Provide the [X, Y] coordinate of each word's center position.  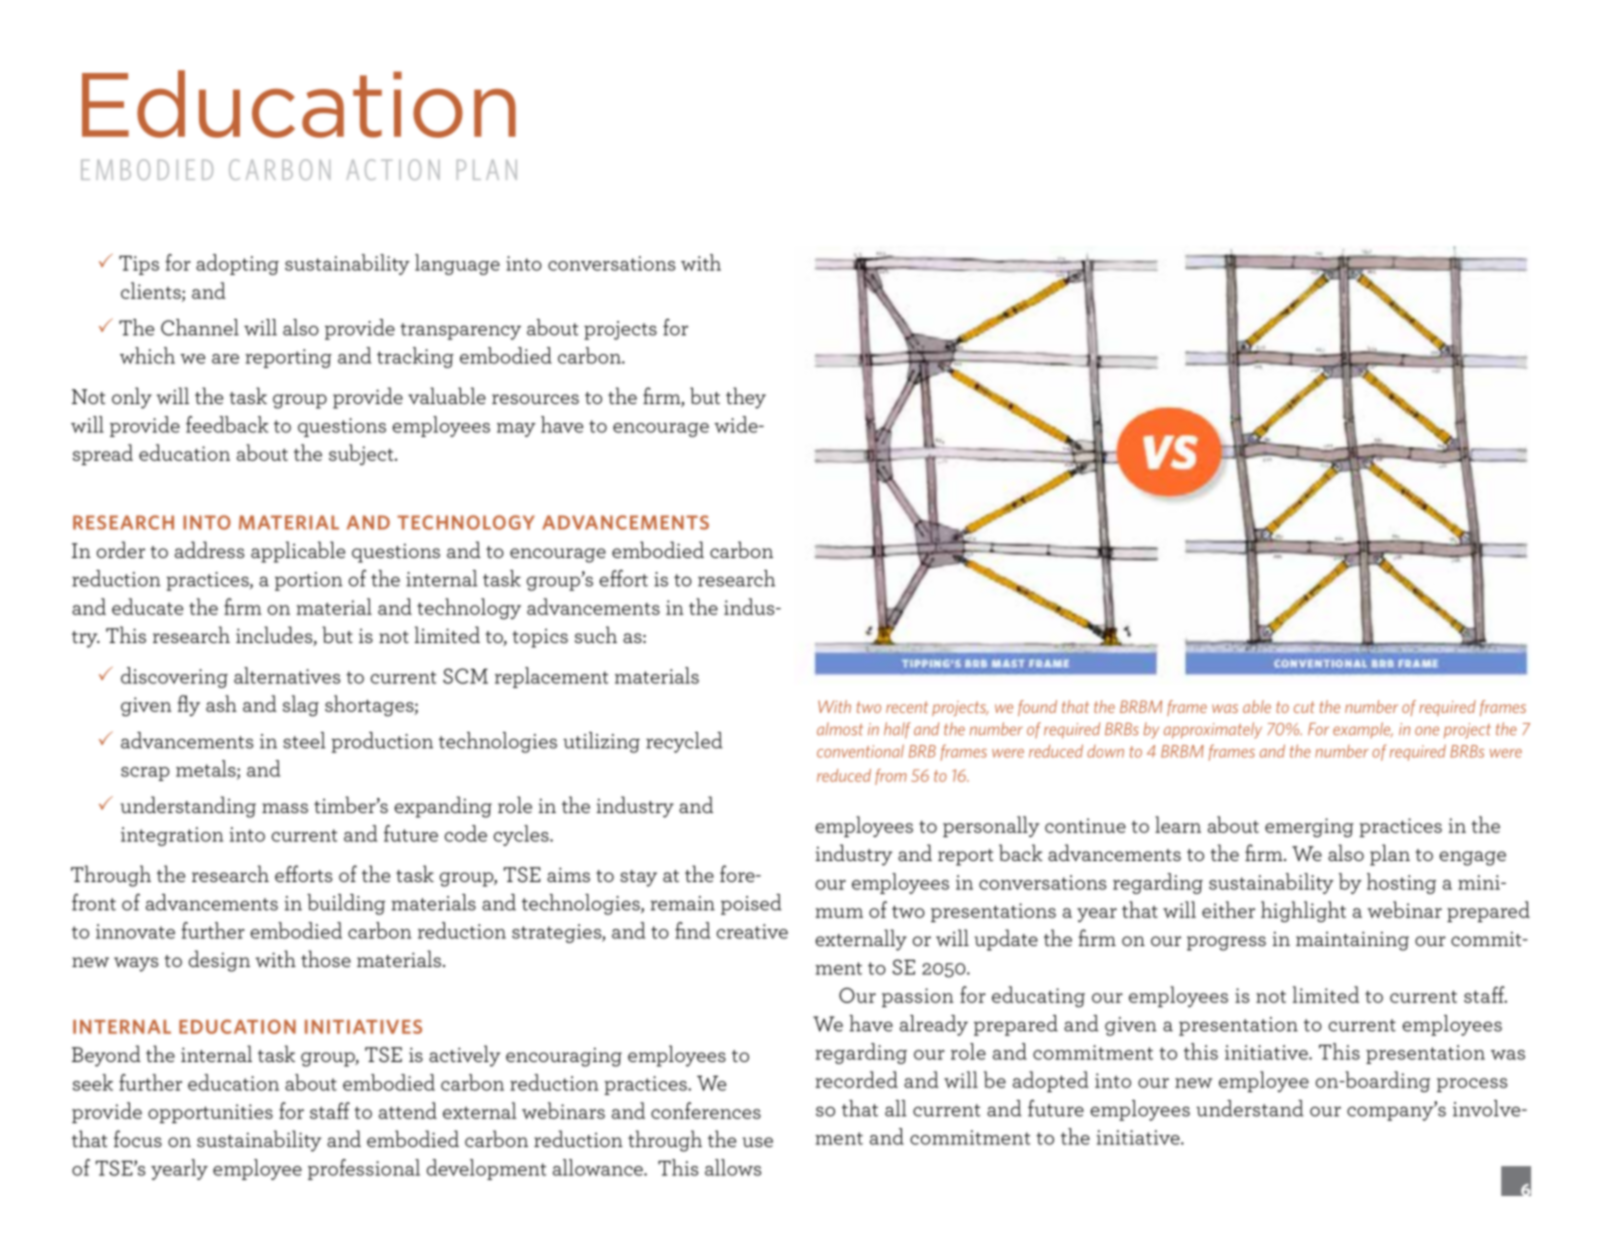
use [757, 1142]
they [746, 398]
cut [1304, 707]
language [457, 264]
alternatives [287, 675]
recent [907, 707]
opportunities [210, 1113]
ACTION [393, 169]
